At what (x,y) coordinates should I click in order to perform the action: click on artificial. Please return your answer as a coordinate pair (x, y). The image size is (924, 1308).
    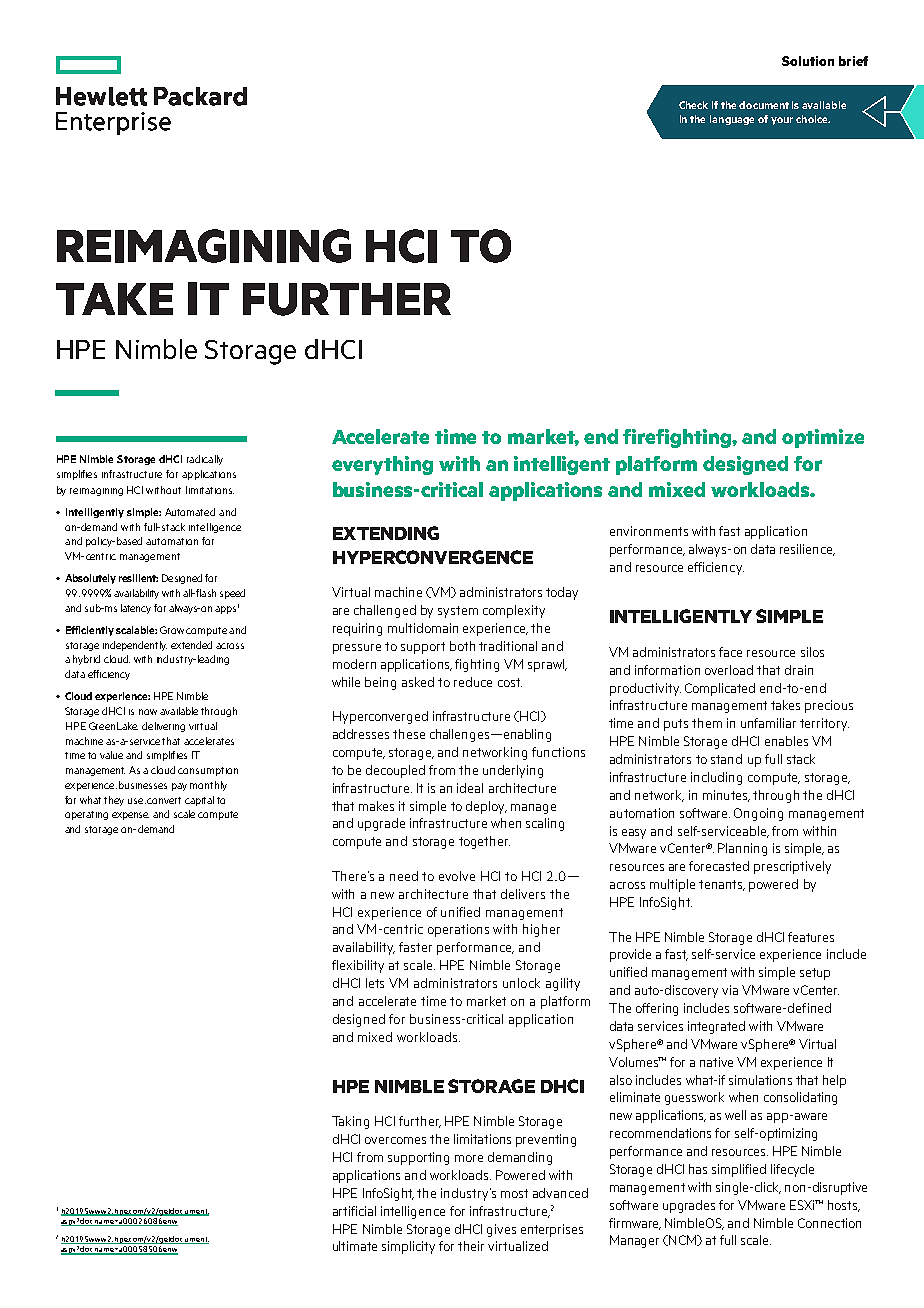
    Looking at the image, I should click on (354, 1211).
